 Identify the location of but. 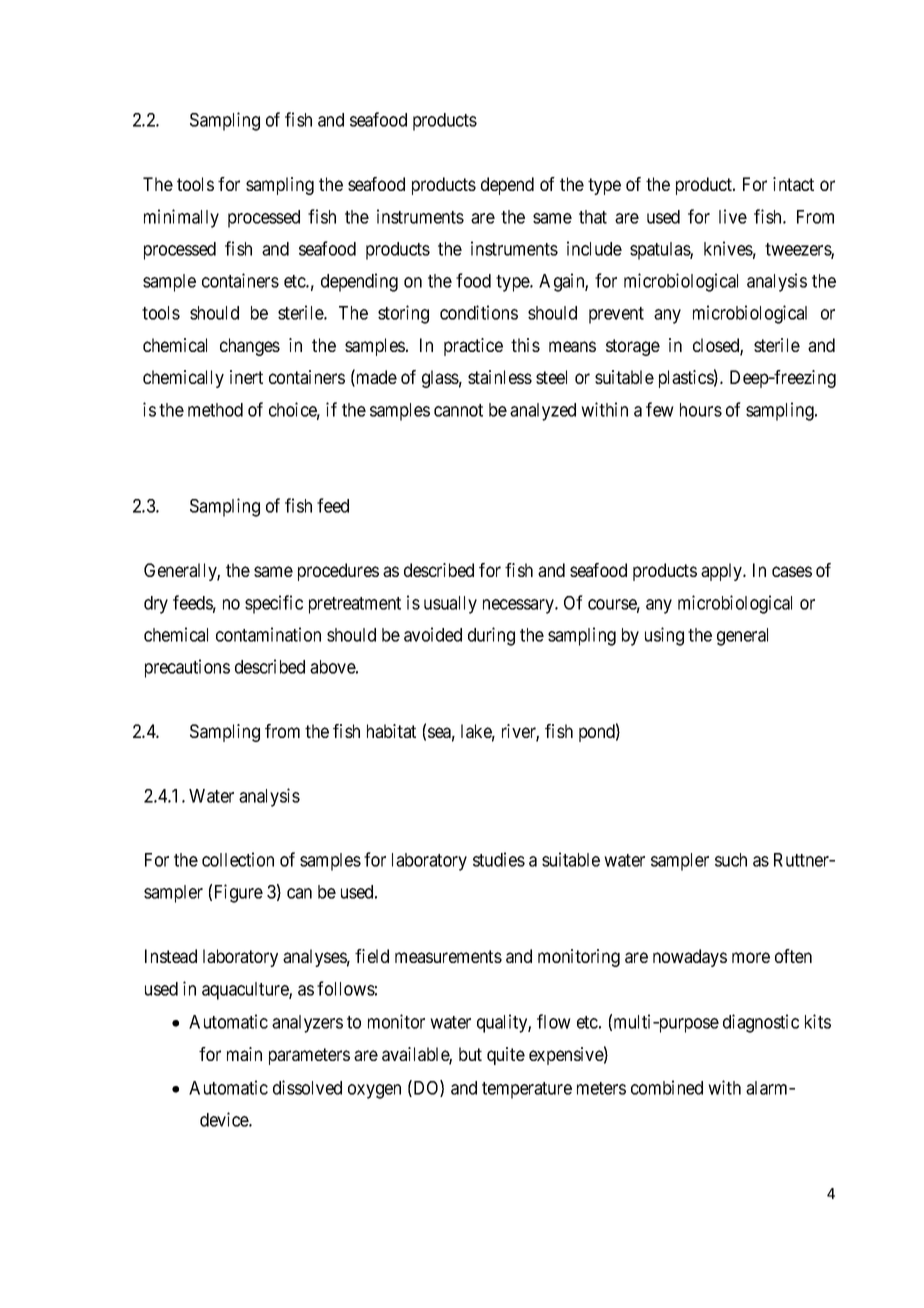
(470, 1054).
